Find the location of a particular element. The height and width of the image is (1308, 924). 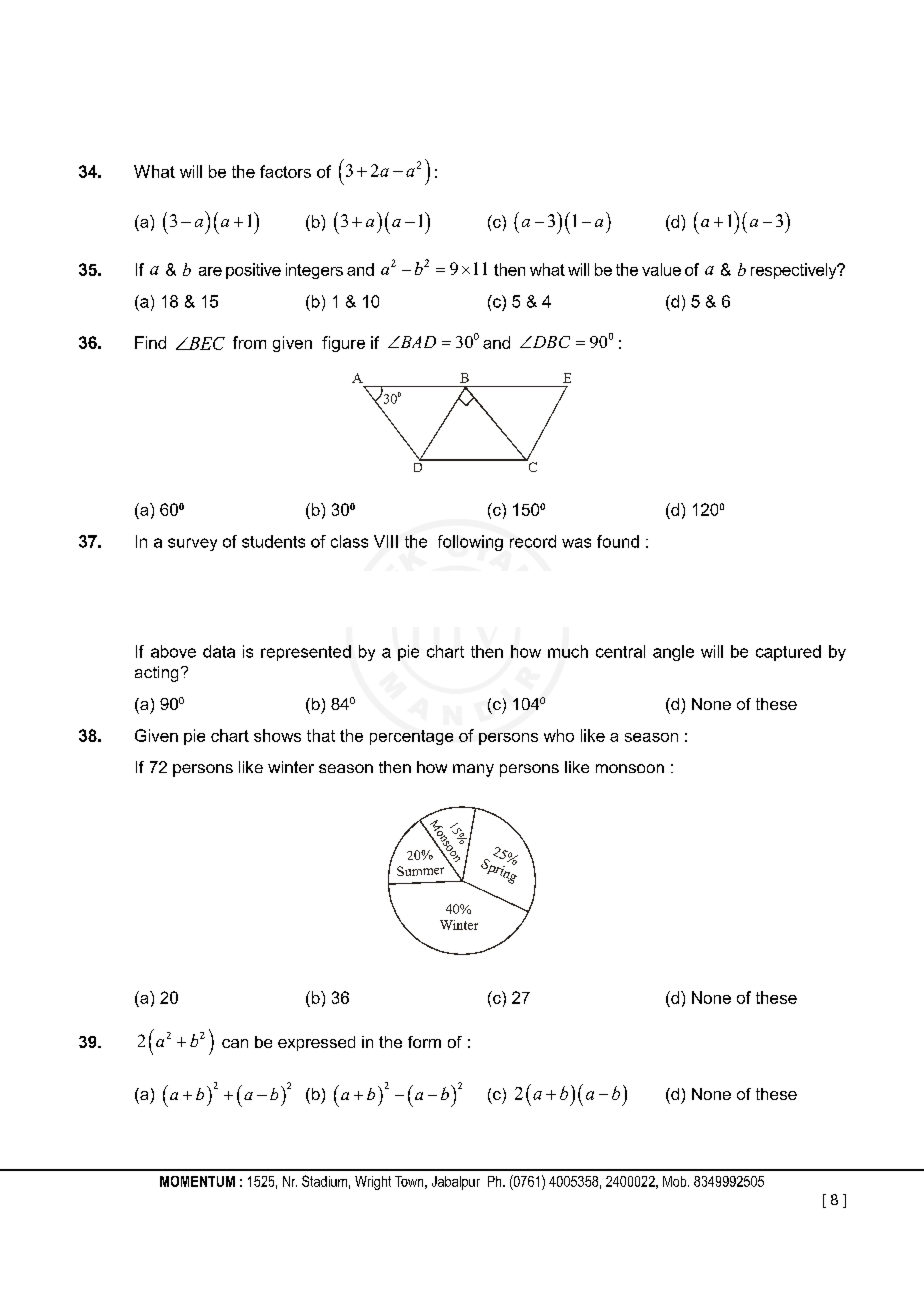

can is located at coordinates (235, 1043).
